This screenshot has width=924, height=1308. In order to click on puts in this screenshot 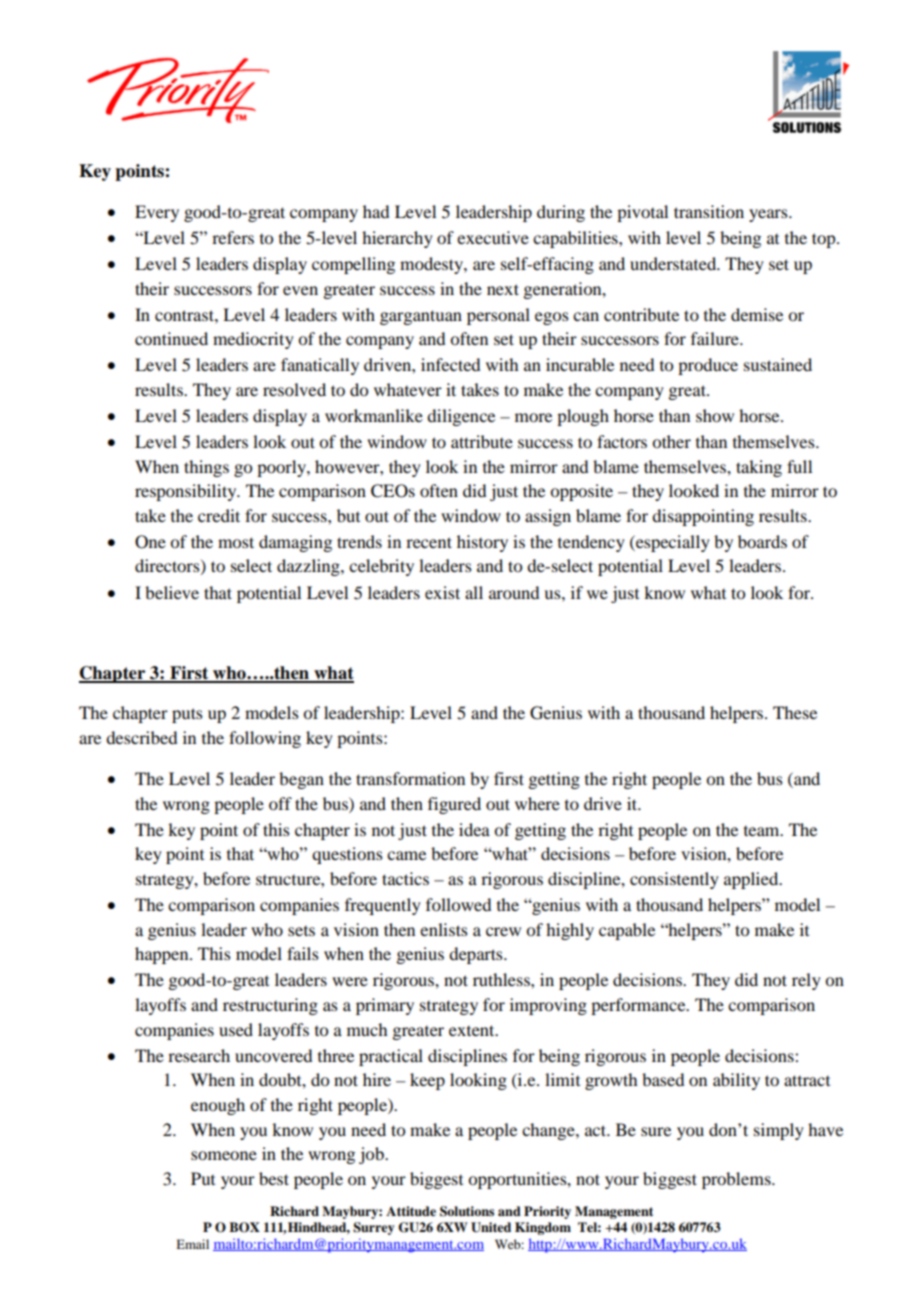, I will do `click(187, 715)`.
